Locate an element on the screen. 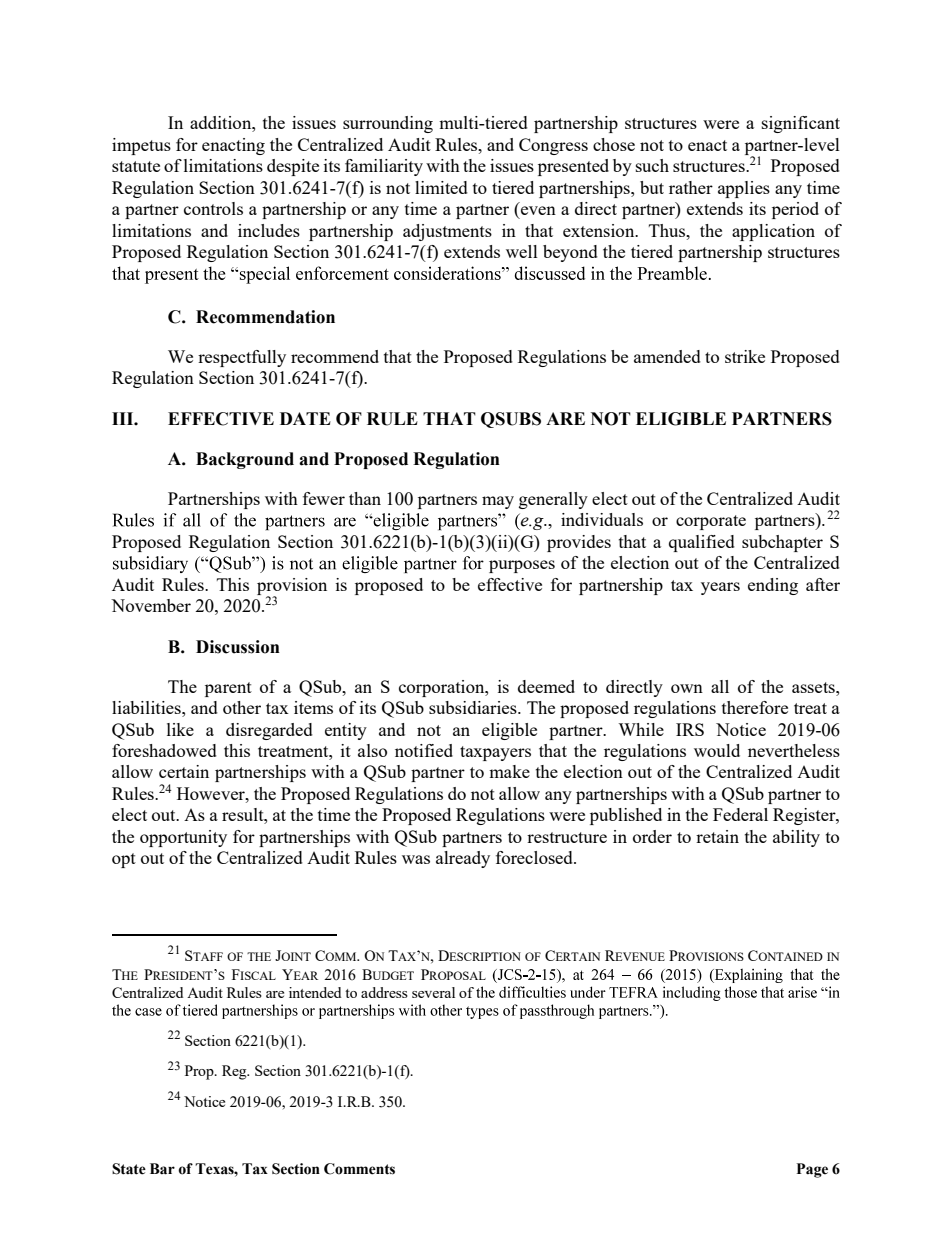 The width and height of the screenshot is (952, 1233). subsidiaries is located at coordinates (474, 707).
